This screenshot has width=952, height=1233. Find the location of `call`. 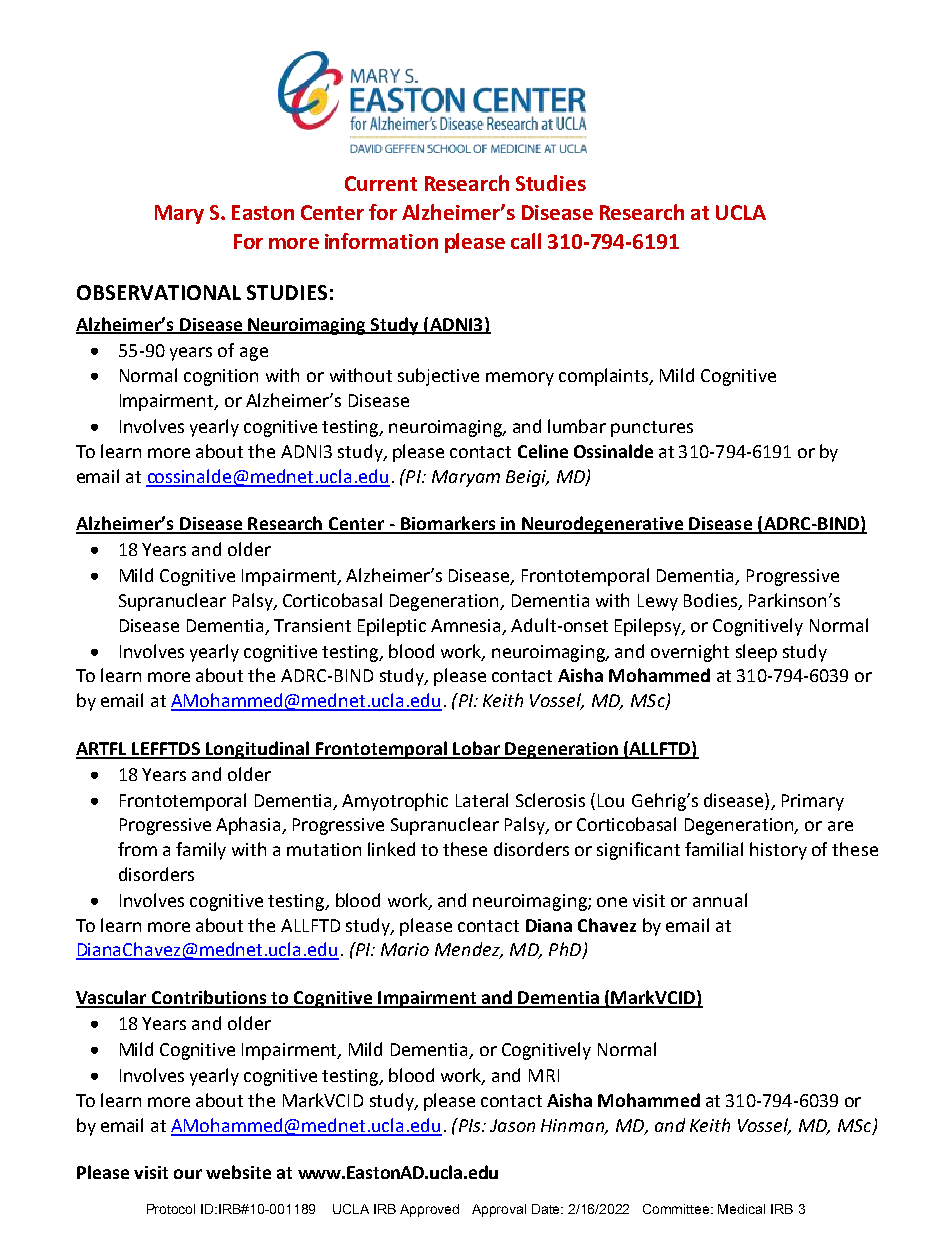

call is located at coordinates (526, 241).
